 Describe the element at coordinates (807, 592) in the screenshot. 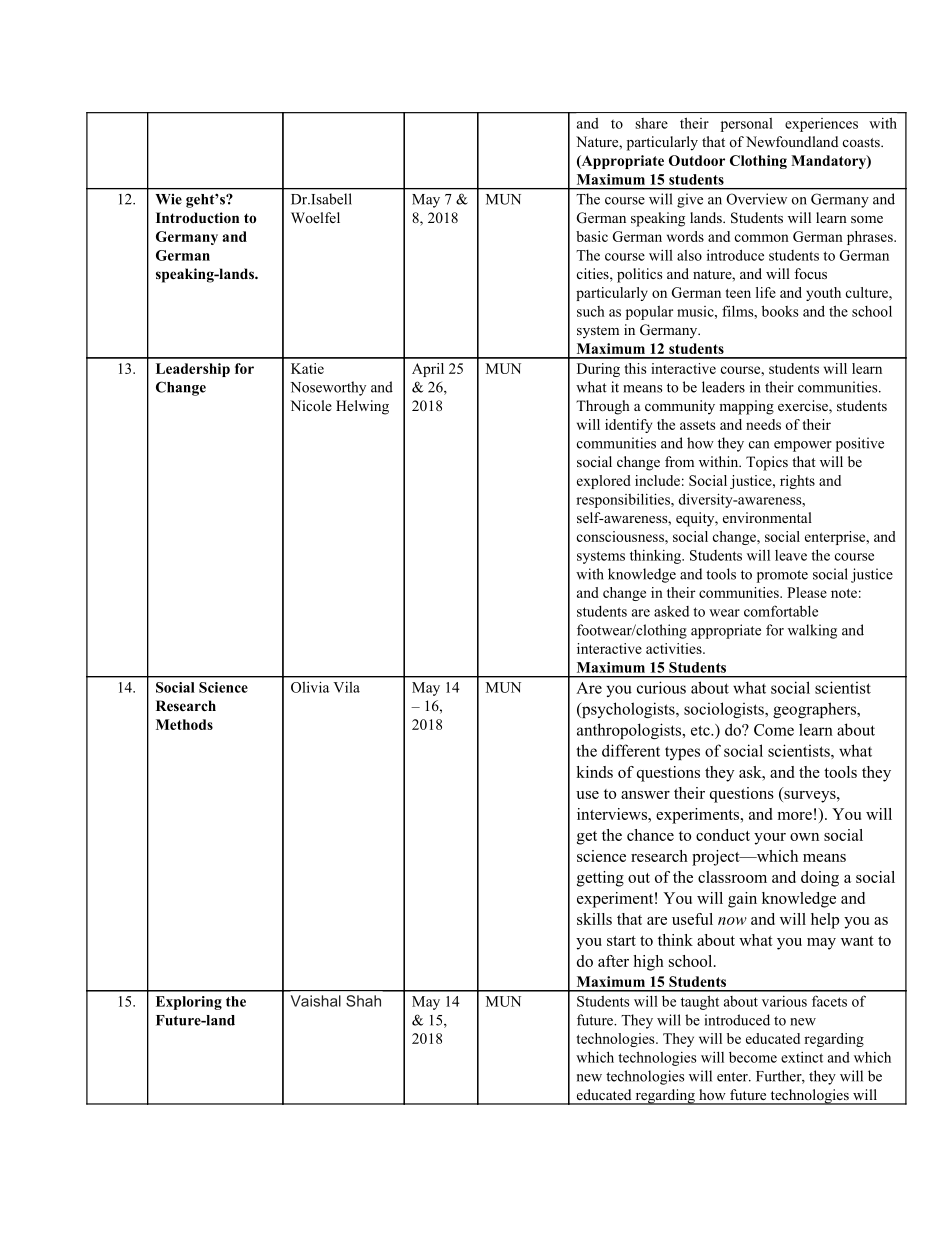

I see `Please` at that location.
